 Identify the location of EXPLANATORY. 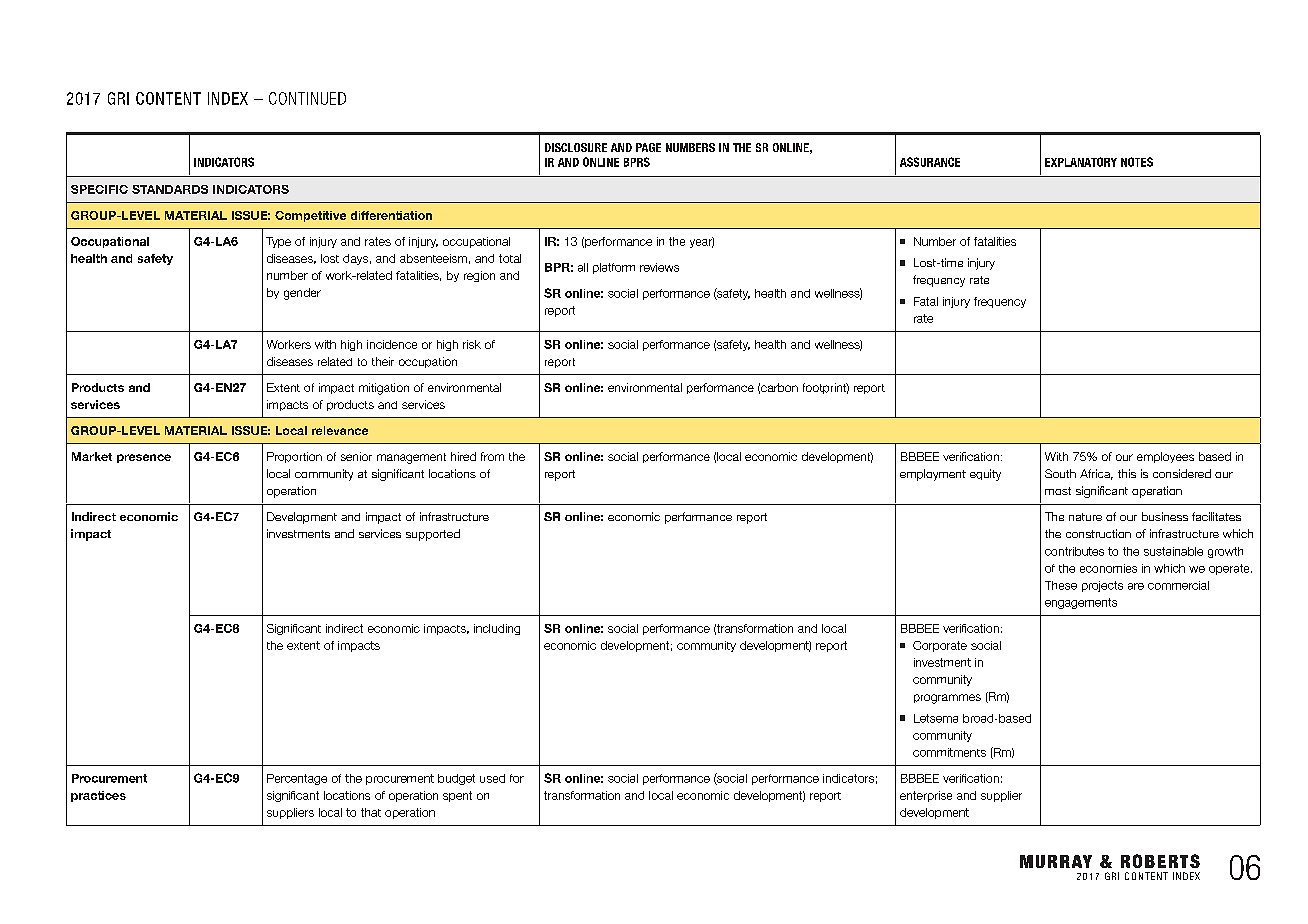
(1081, 162).
